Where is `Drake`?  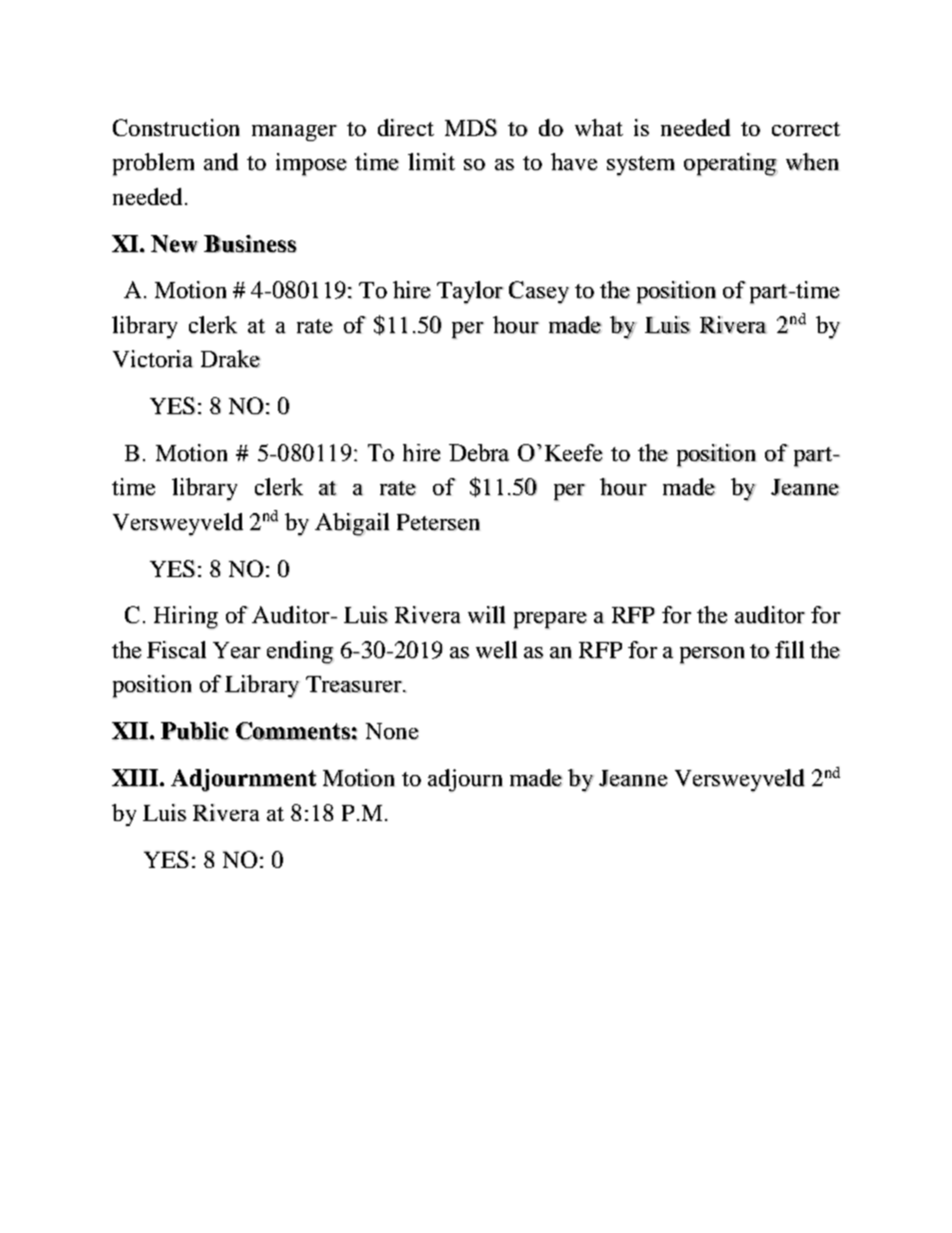 Drake is located at coordinates (231, 359).
